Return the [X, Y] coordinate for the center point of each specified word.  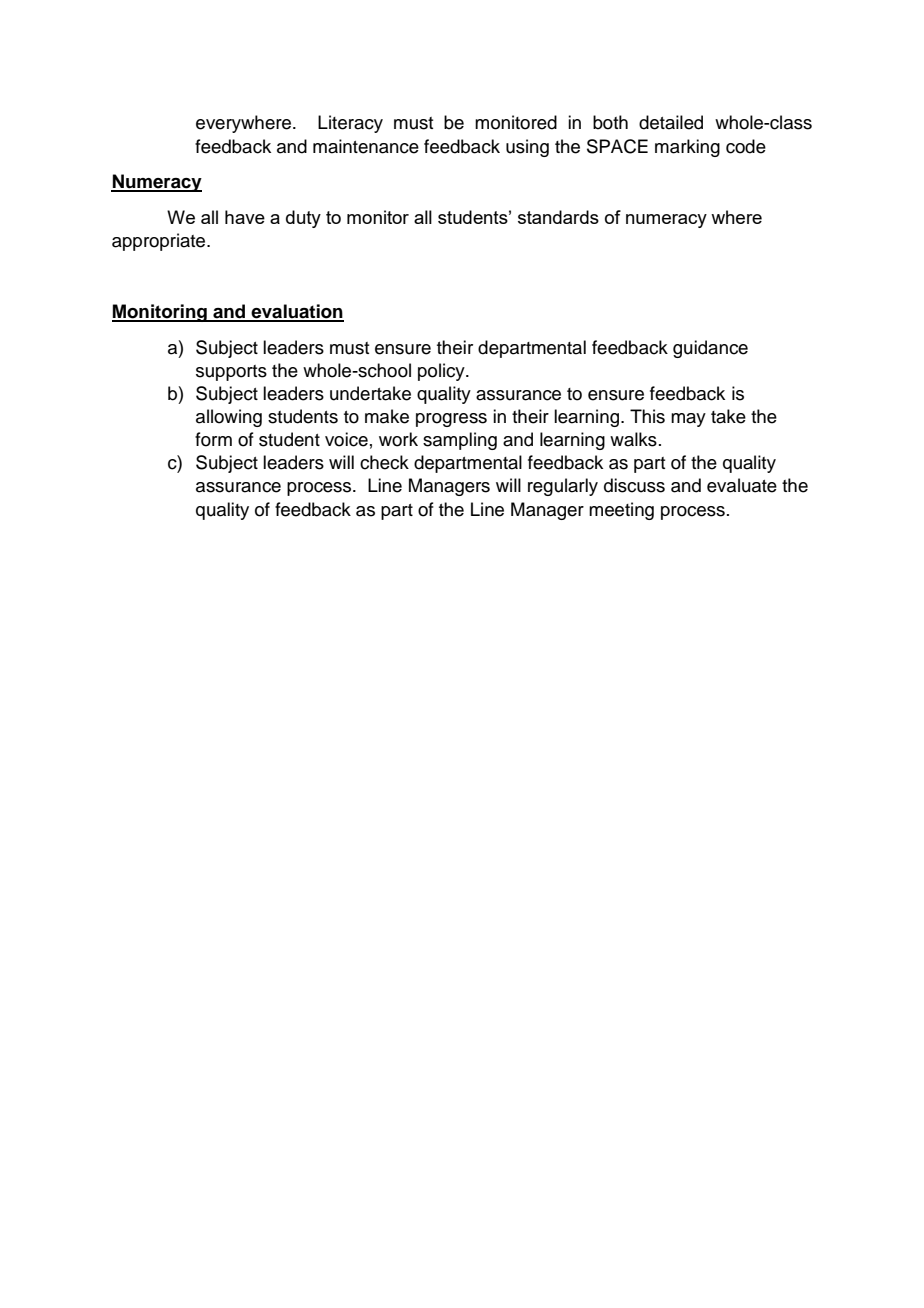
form [213, 439]
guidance [710, 349]
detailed [671, 122]
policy [442, 372]
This [647, 416]
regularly [563, 487]
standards [558, 217]
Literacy [350, 124]
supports [231, 373]
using [527, 148]
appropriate [160, 242]
